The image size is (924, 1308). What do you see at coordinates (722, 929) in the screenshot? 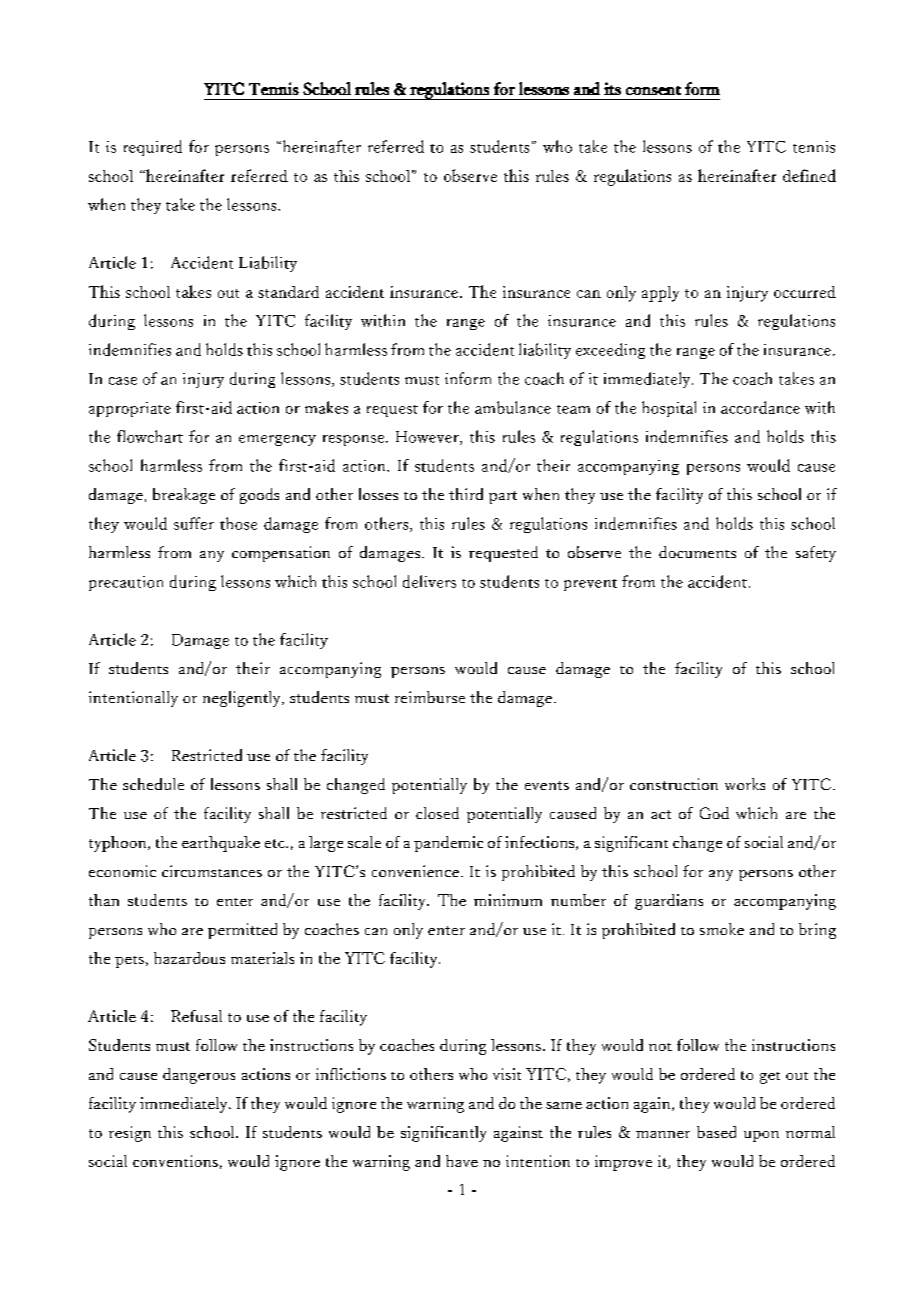
I see `smoke` at bounding box center [722, 929].
